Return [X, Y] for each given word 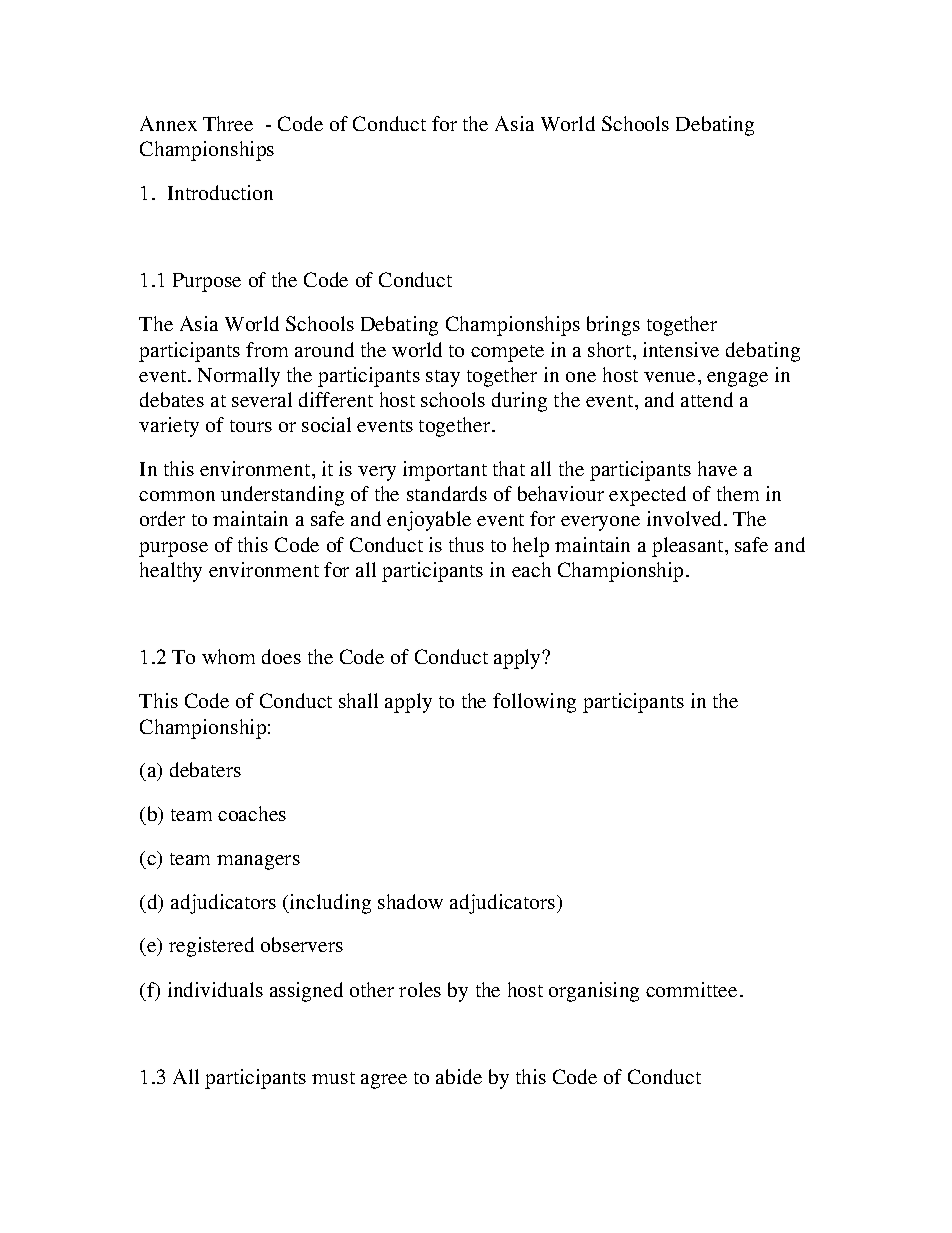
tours [251, 426]
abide [459, 1076]
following [534, 703]
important [445, 471]
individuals [215, 989]
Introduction [220, 192]
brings [613, 326]
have [717, 468]
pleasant [689, 547]
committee [691, 989]
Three [228, 123]
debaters [205, 769]
